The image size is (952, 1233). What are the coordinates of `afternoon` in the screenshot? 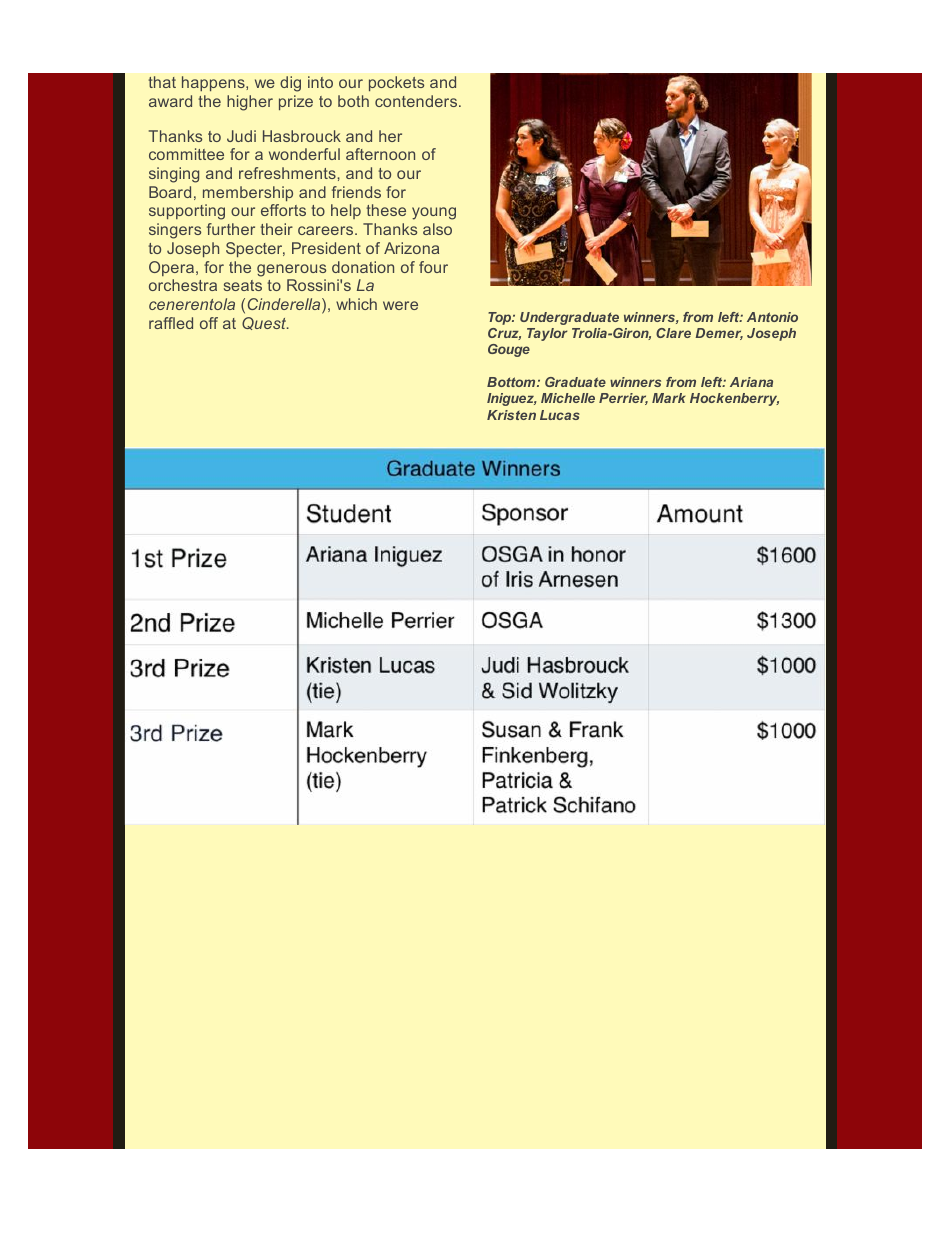 It's located at (380, 154).
